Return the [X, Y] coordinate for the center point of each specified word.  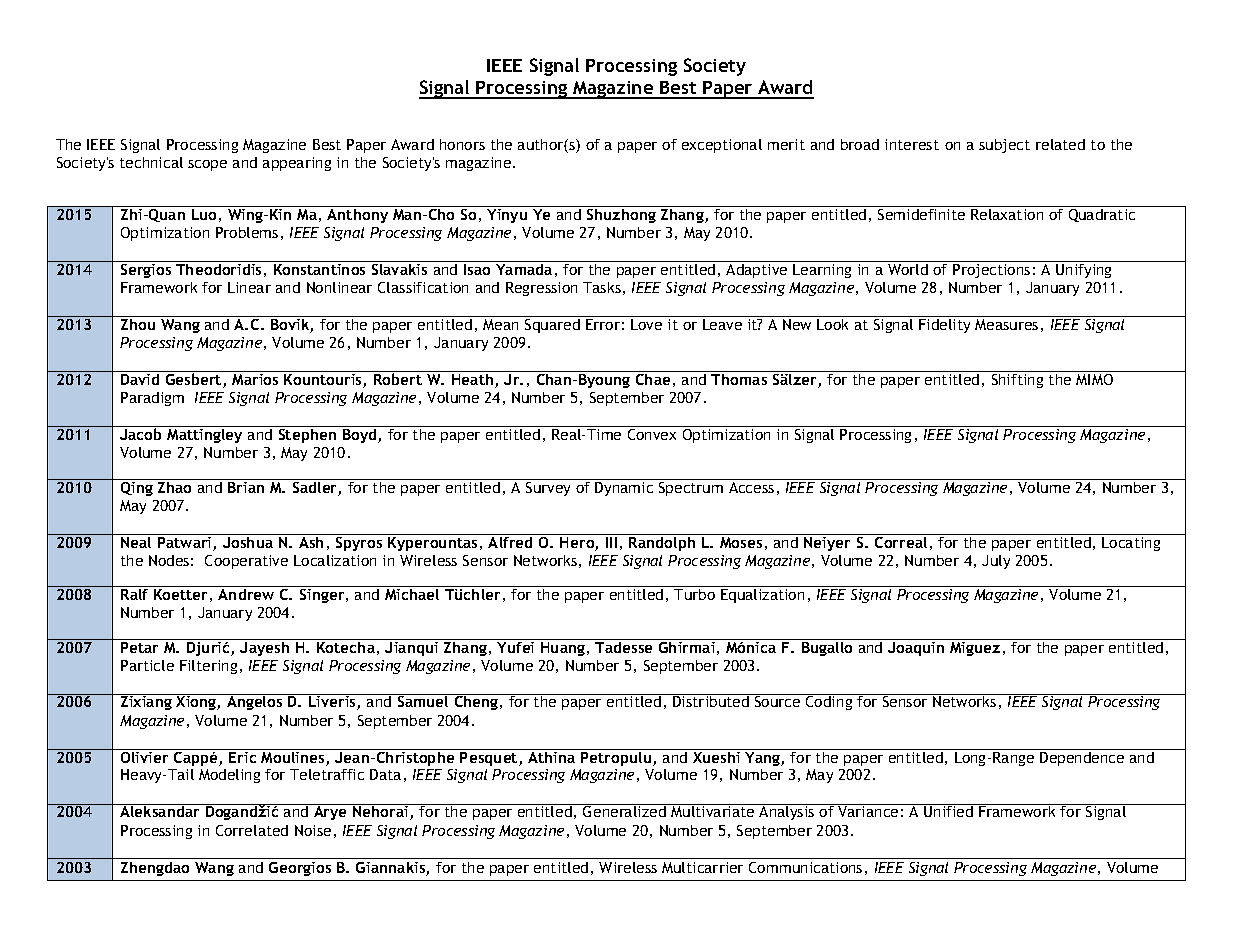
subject [1004, 146]
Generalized [624, 810]
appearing [297, 164]
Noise [313, 830]
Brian [246, 486]
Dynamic [625, 487]
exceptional [722, 146]
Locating [1131, 544]
